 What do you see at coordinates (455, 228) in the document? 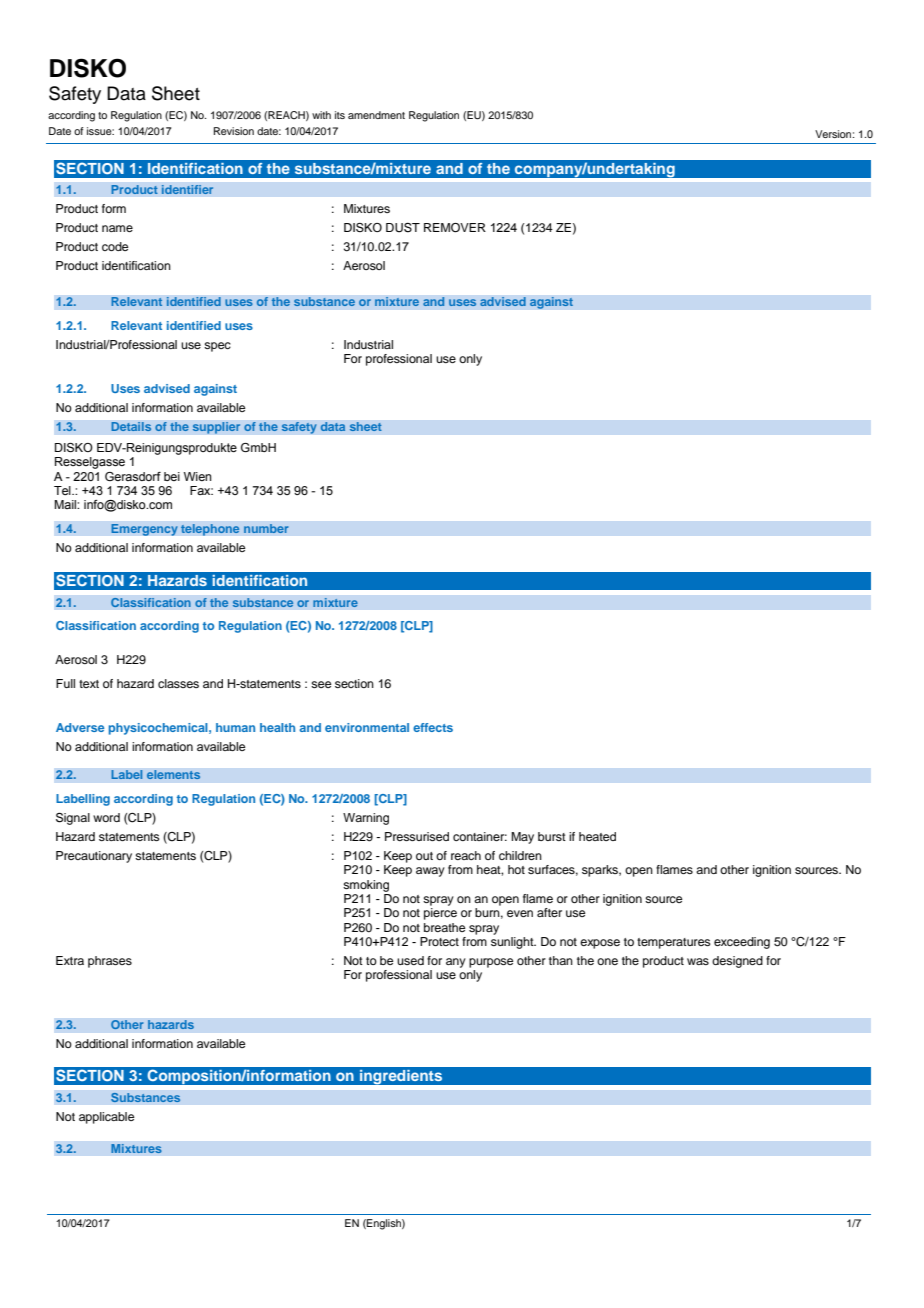
I see `REMOVER` at bounding box center [455, 228].
